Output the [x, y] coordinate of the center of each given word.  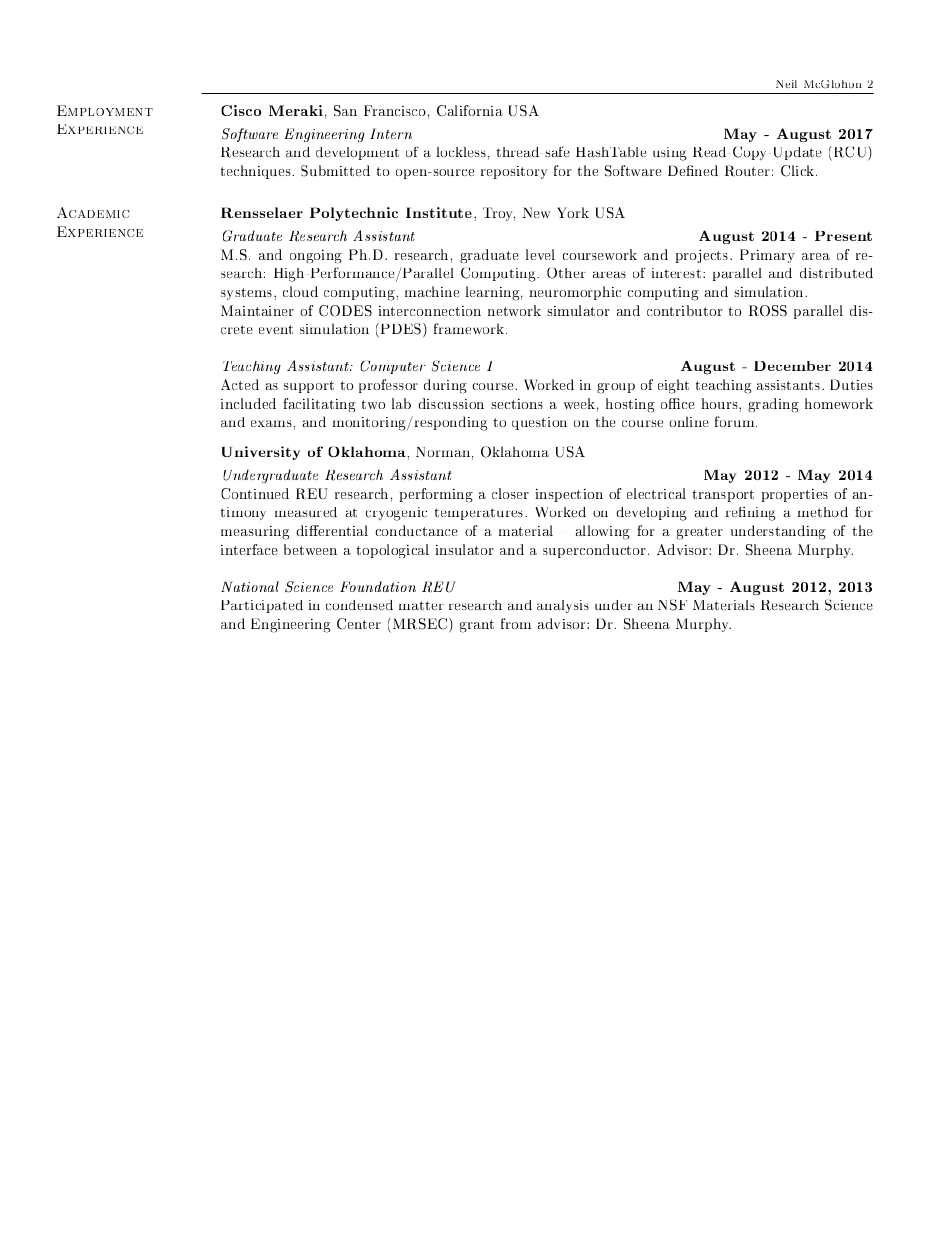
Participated [262, 606]
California [470, 110]
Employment [105, 110]
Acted [240, 384]
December [792, 366]
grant [477, 626]
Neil [786, 84]
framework [470, 328]
